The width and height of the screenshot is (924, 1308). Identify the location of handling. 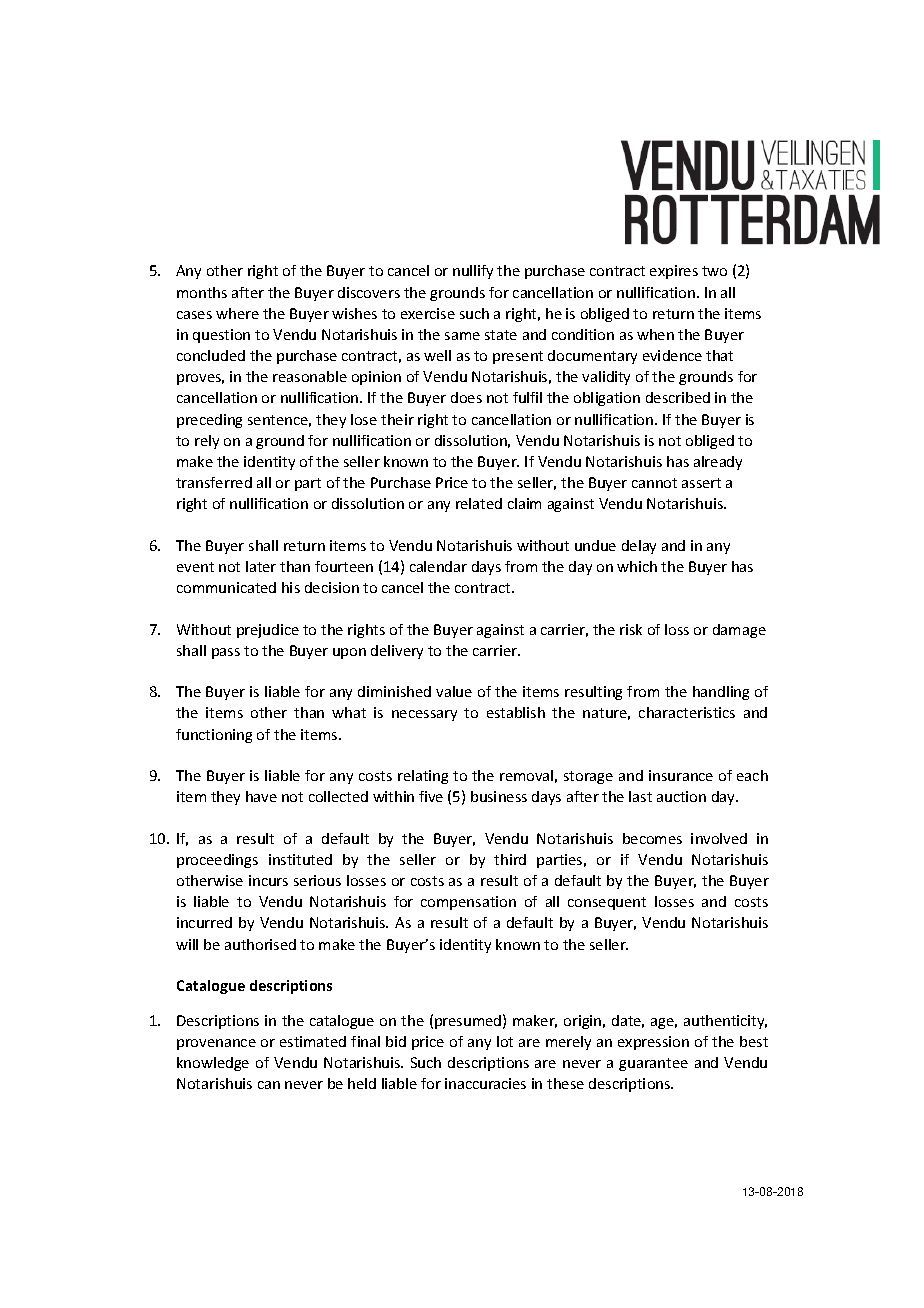
(721, 693).
